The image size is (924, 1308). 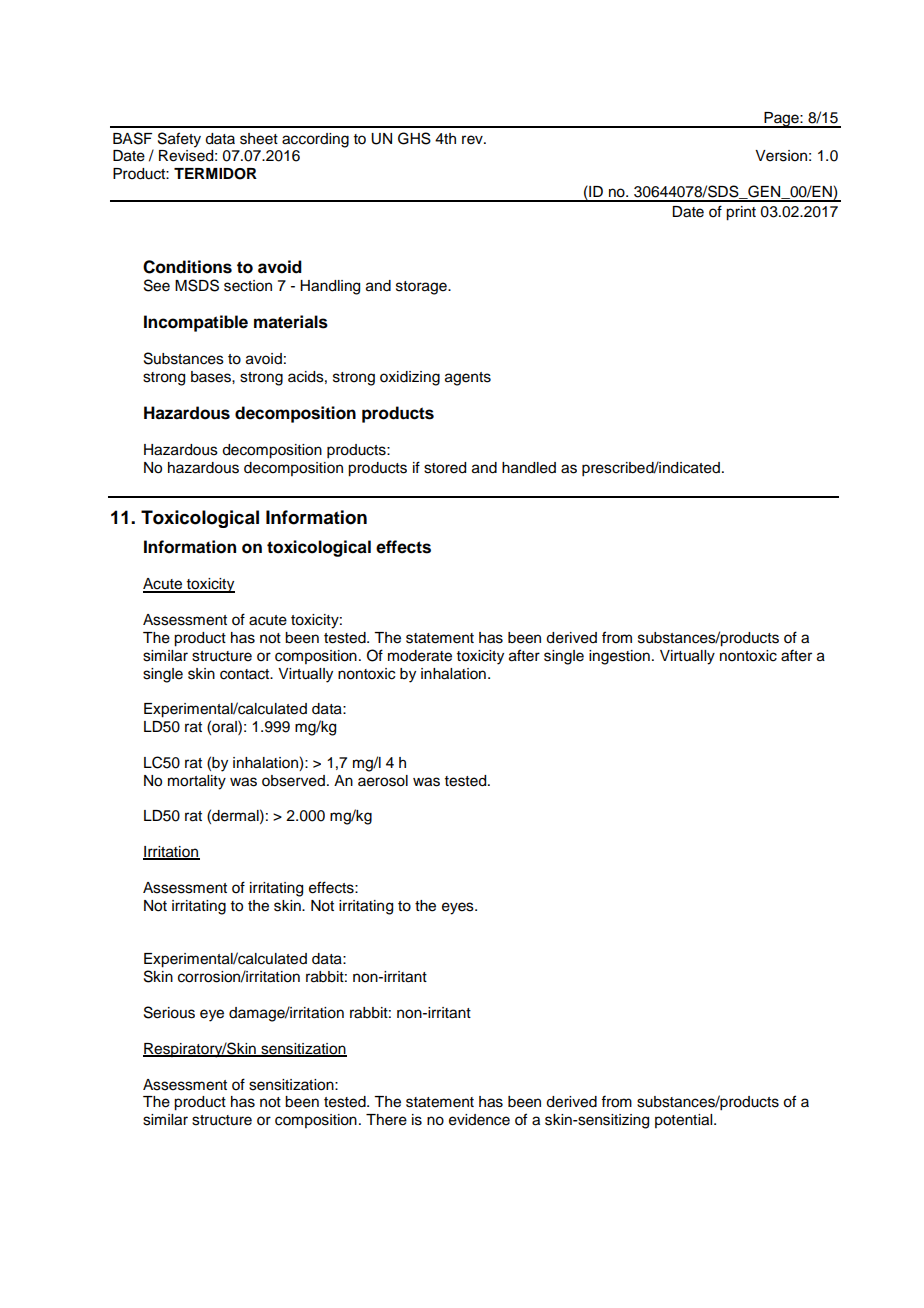 What do you see at coordinates (414, 138) in the document?
I see `GHS` at bounding box center [414, 138].
